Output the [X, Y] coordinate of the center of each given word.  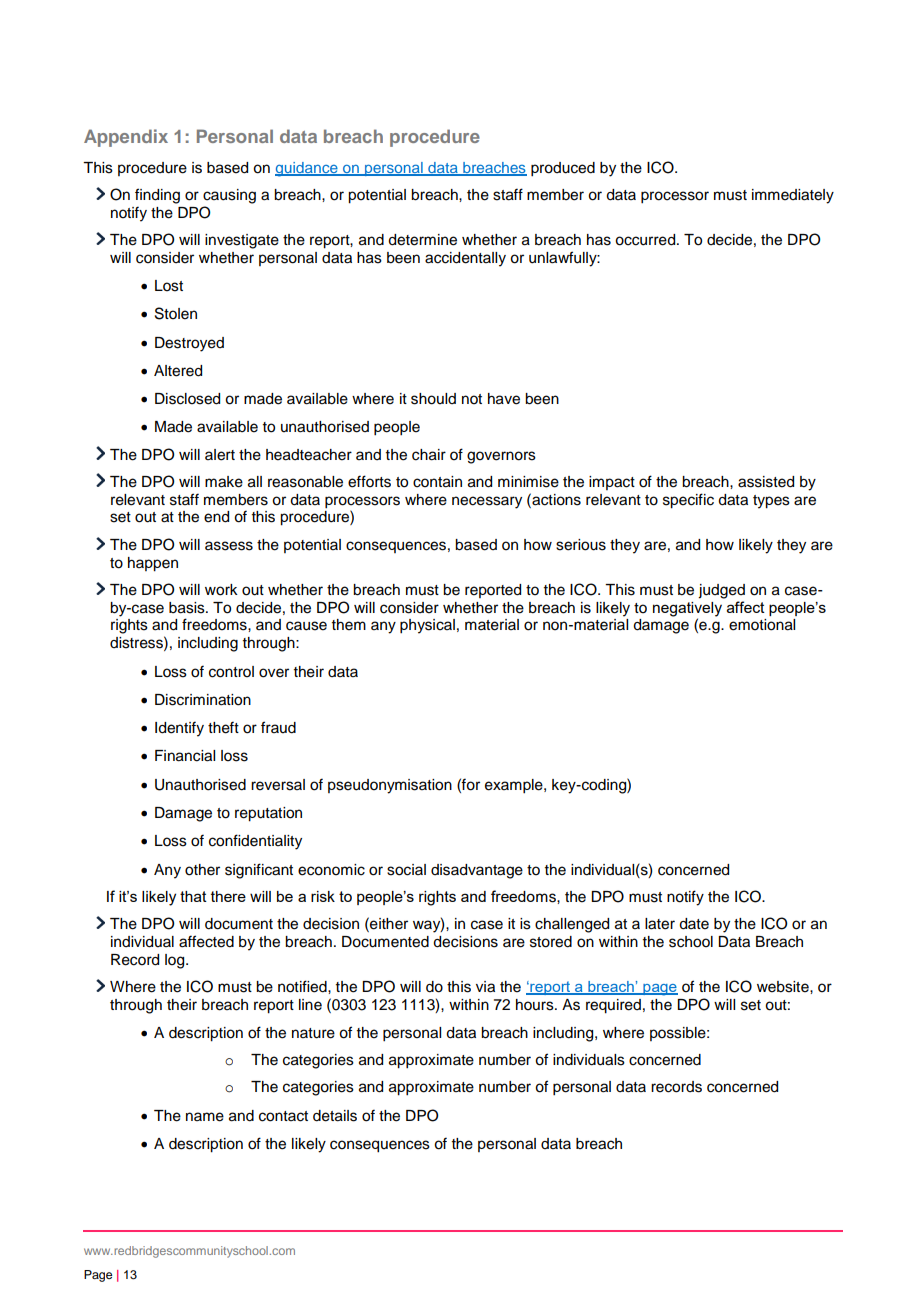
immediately [793, 196]
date [694, 924]
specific [688, 501]
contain [437, 482]
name [205, 1117]
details [335, 1116]
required [613, 1006]
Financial [185, 756]
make [224, 482]
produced [563, 169]
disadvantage [477, 871]
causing [229, 196]
